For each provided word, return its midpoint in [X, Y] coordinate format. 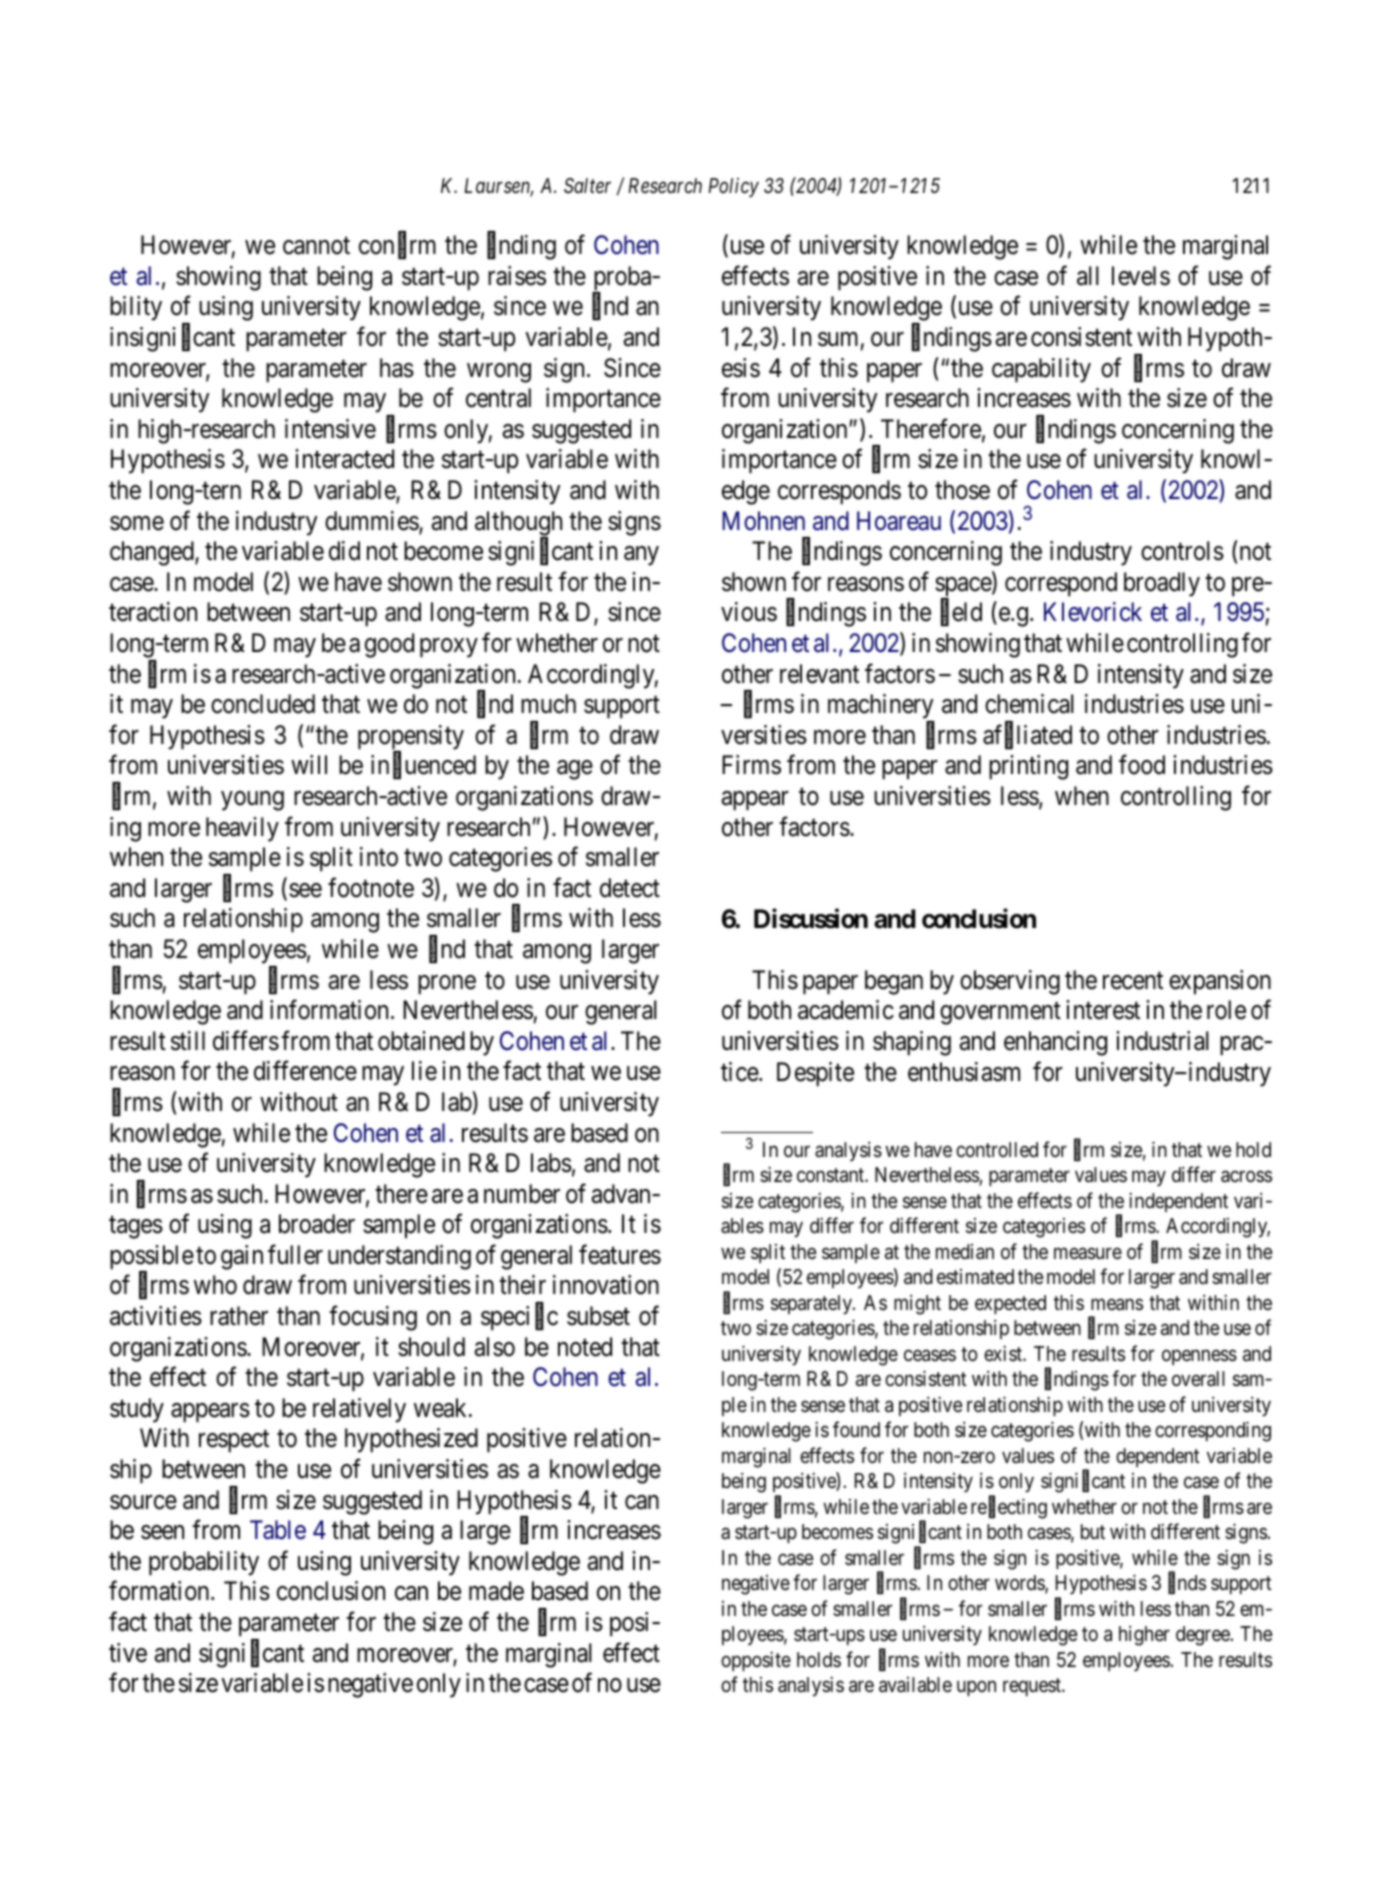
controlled [997, 1149]
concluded [263, 704]
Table [278, 1530]
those [962, 490]
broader [317, 1224]
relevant [819, 674]
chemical [1029, 704]
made [496, 1591]
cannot [316, 246]
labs [551, 1163]
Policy [733, 187]
